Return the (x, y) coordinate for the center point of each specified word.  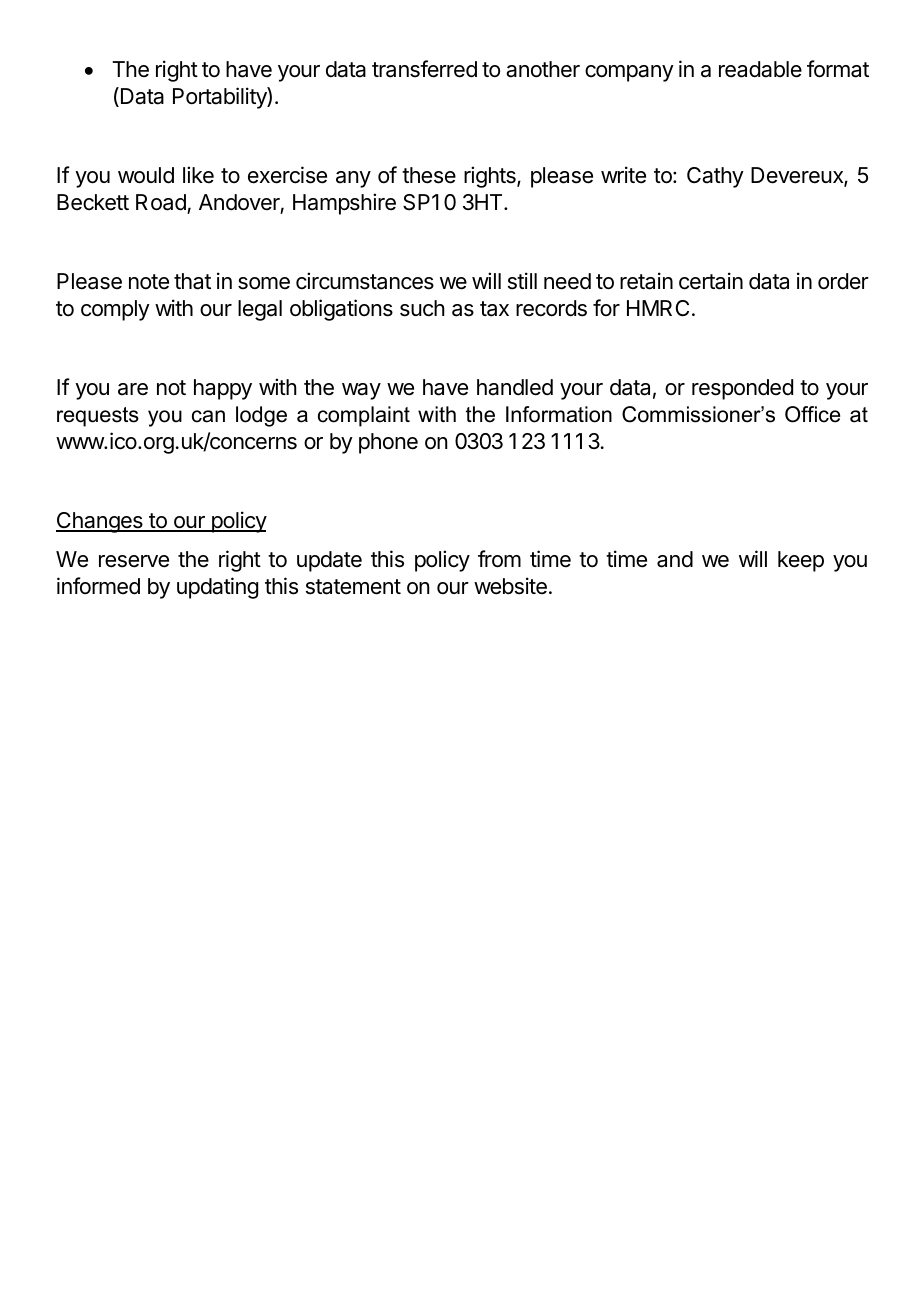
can (208, 416)
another (543, 69)
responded (742, 389)
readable (760, 69)
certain (711, 281)
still (522, 281)
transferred (424, 69)
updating (217, 588)
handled (515, 387)
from (499, 559)
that (192, 281)
